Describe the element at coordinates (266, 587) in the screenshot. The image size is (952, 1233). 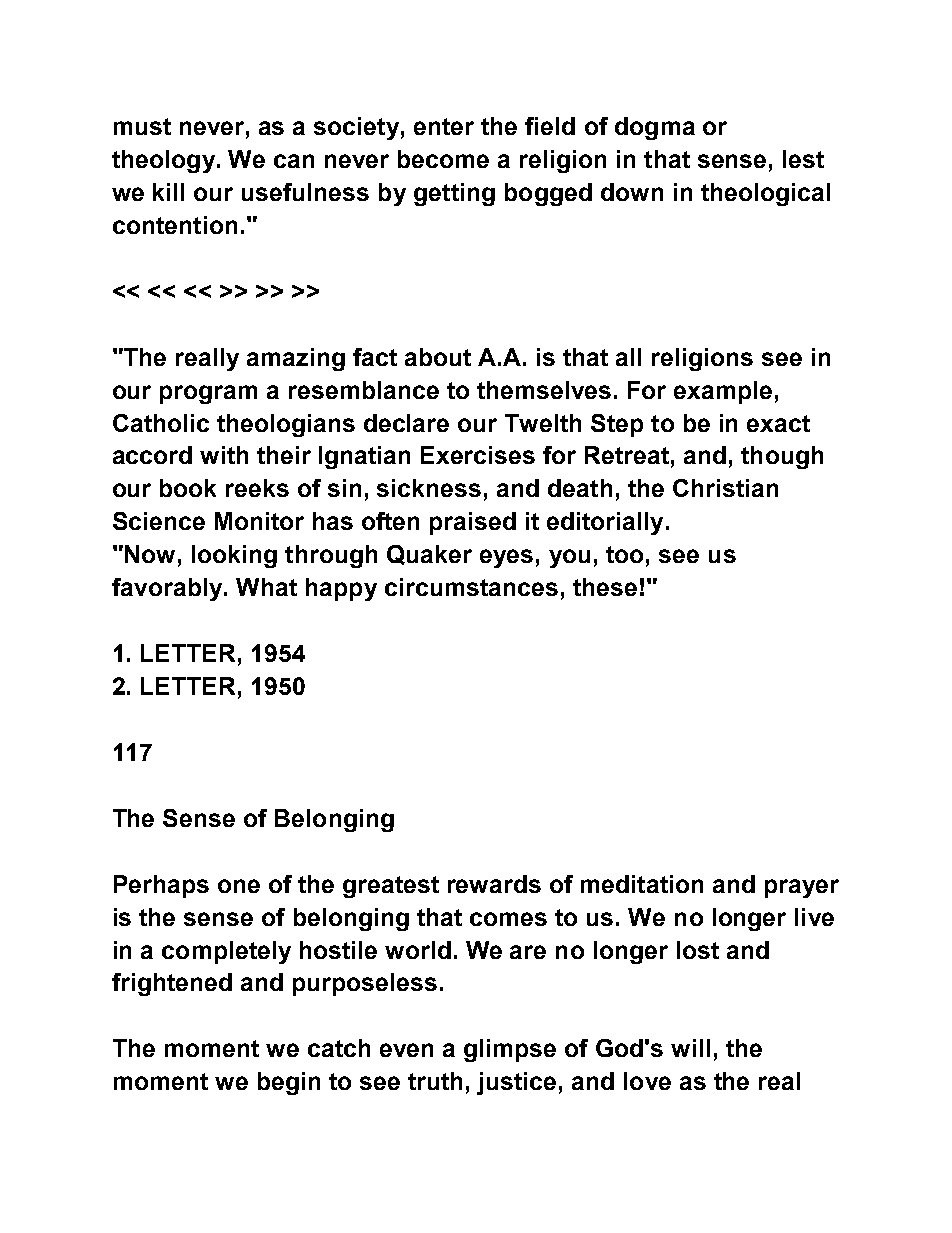
I see `What` at that location.
